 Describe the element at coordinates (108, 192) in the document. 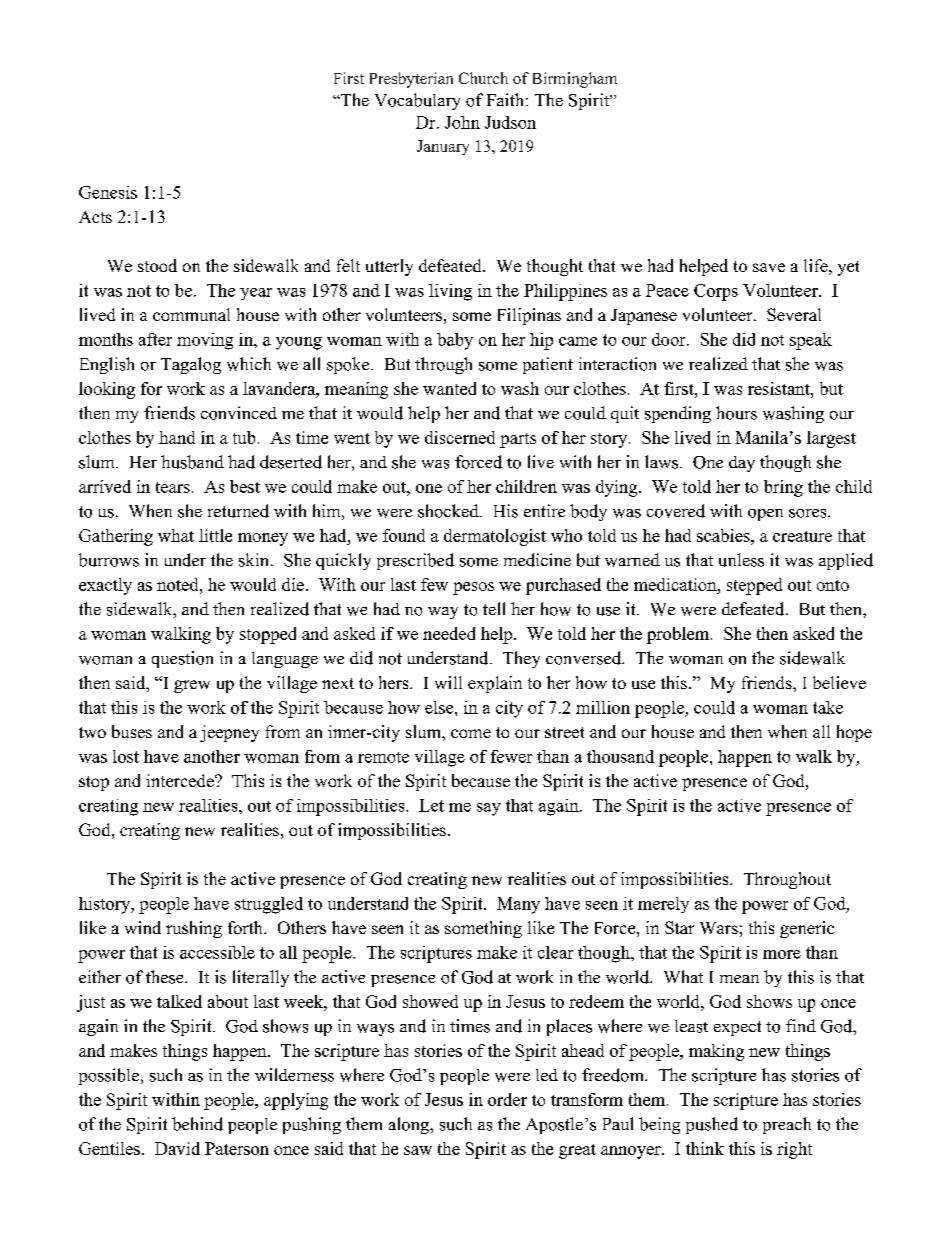

I see `Genesis` at that location.
